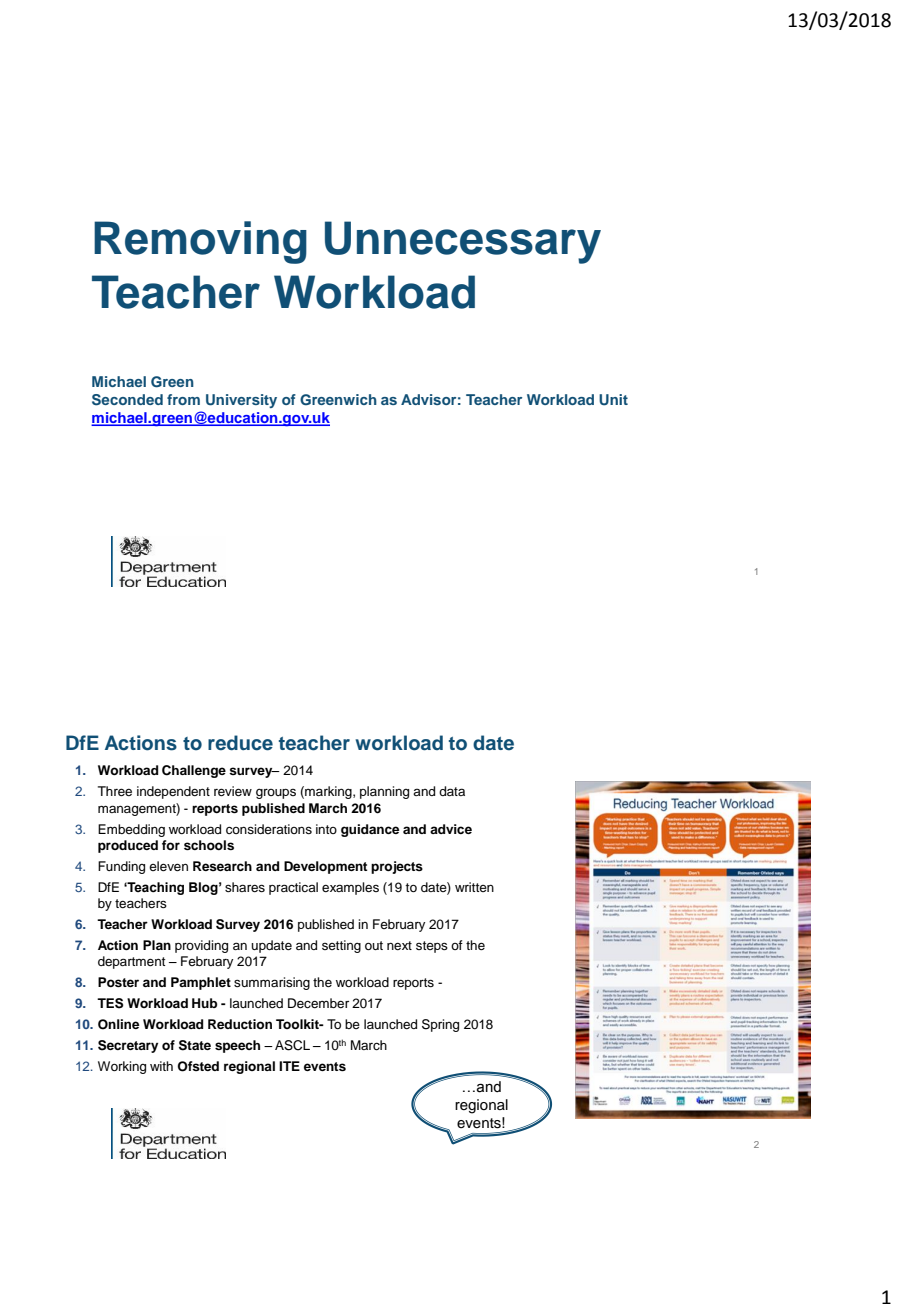  I want to click on Unit, so click(613, 400).
